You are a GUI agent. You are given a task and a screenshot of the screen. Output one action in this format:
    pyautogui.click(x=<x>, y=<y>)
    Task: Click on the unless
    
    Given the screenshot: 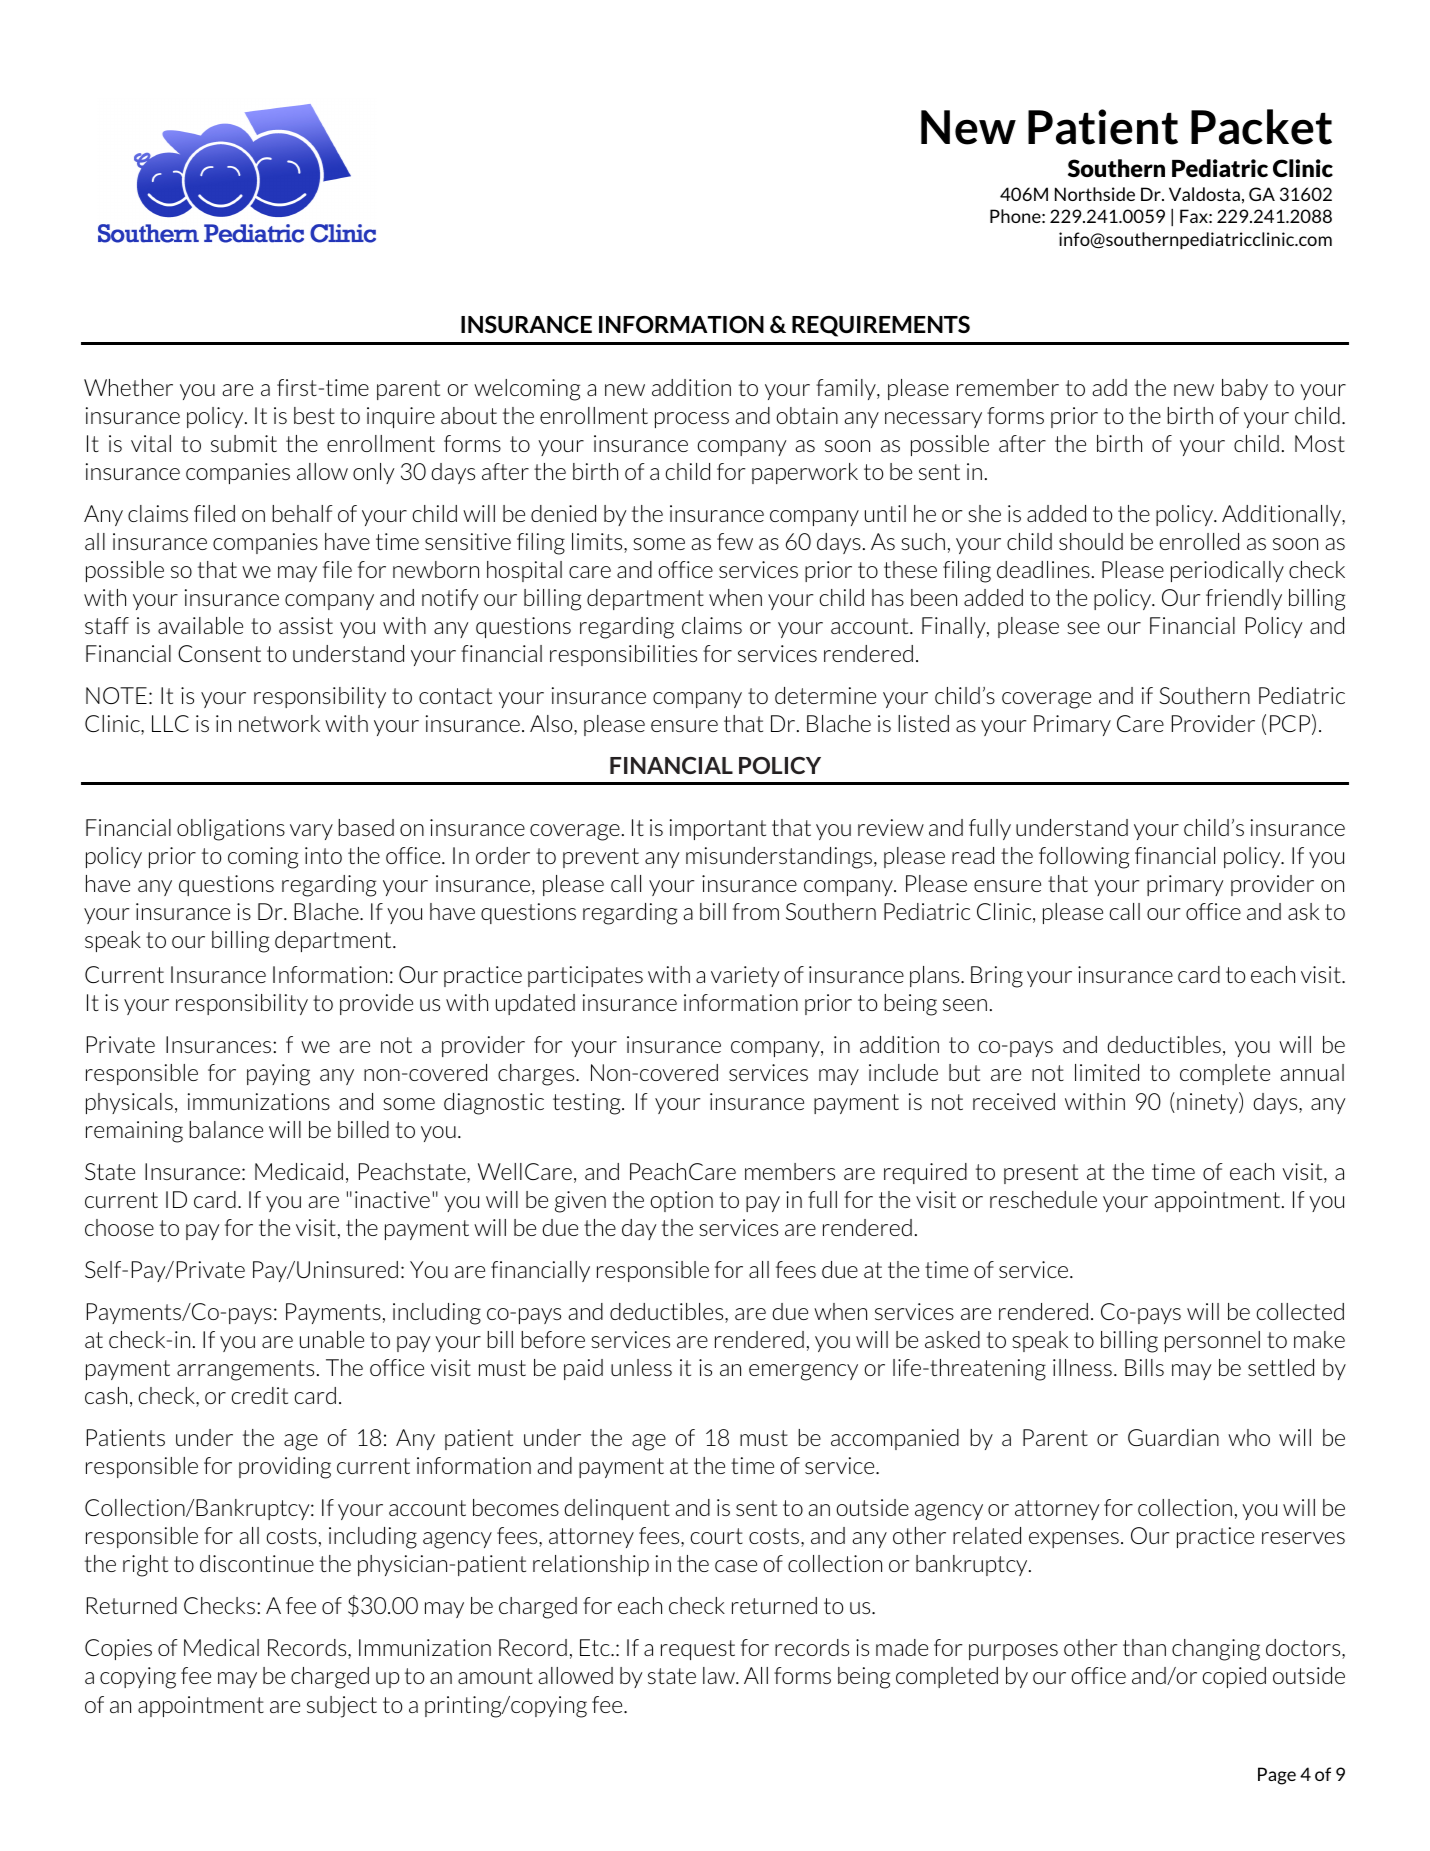 What is the action you would take?
    pyautogui.click(x=641, y=1367)
